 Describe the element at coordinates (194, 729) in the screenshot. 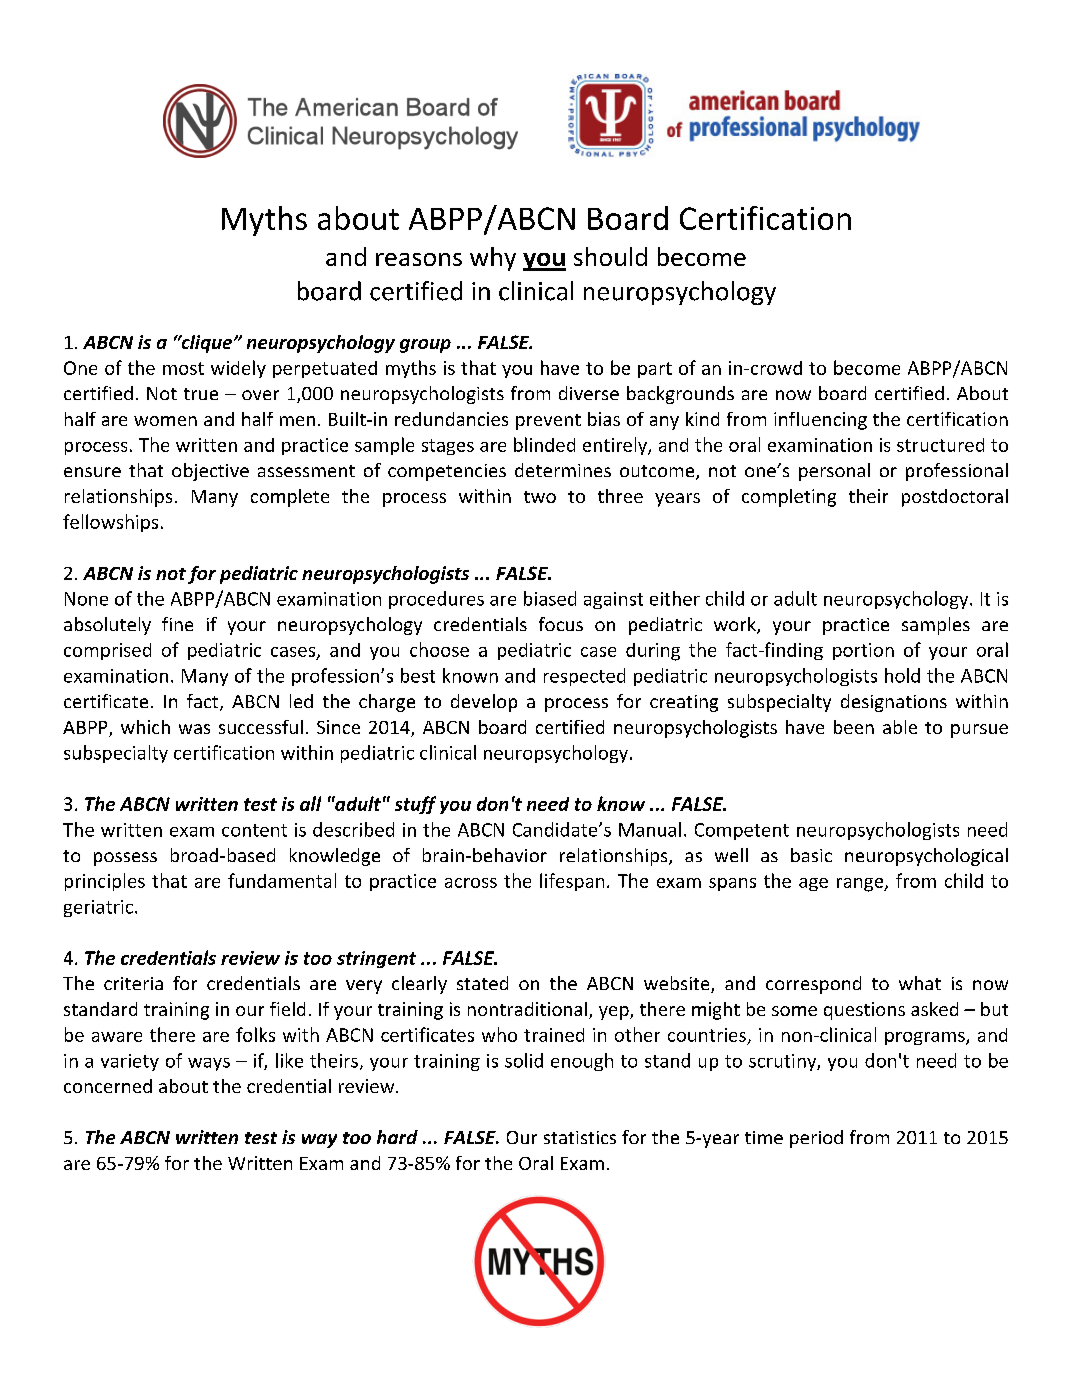

I see `was` at that location.
